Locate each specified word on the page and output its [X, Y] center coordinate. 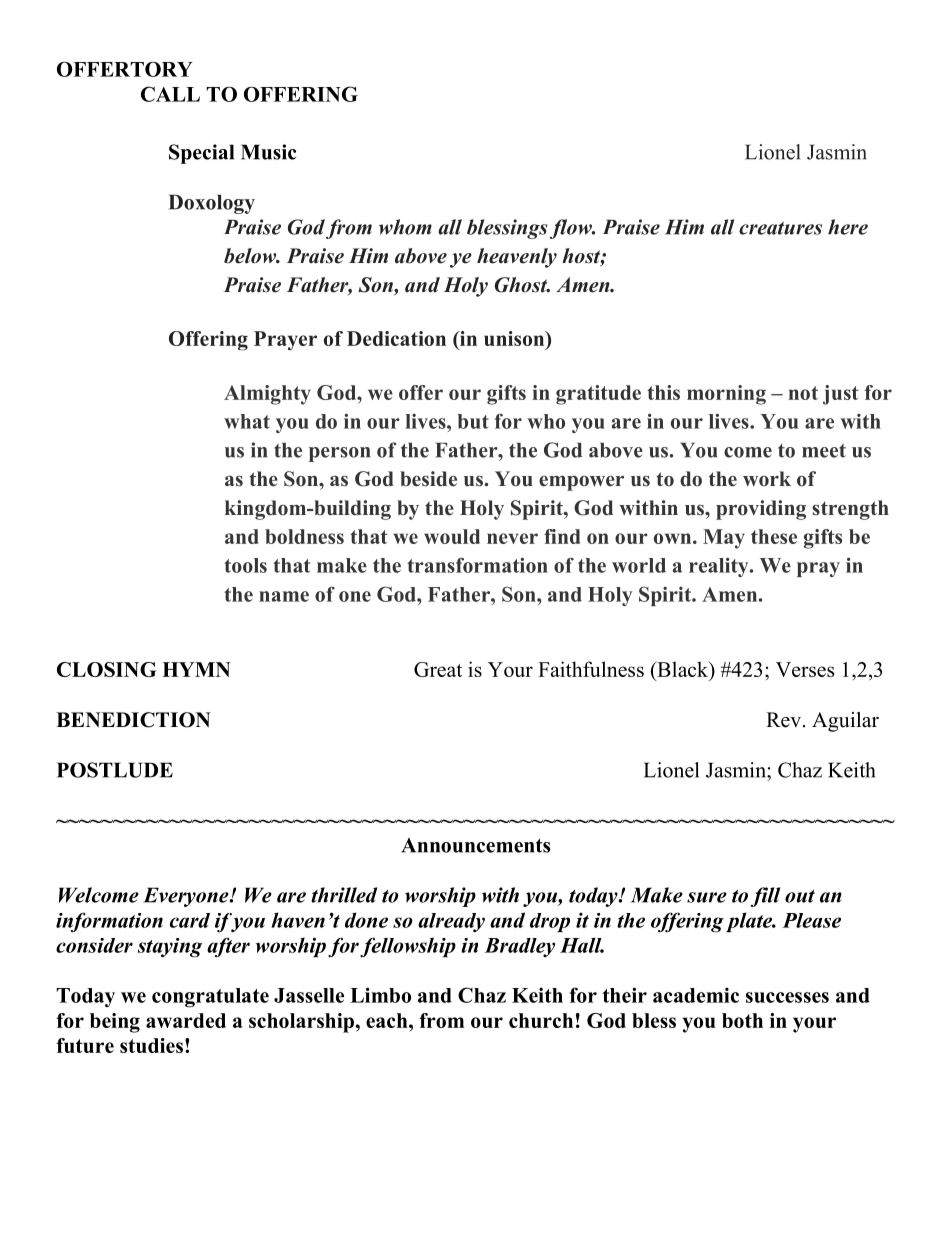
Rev [783, 720]
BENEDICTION [133, 720]
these [774, 536]
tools [245, 565]
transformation [477, 565]
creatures [780, 228]
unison [515, 340]
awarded [186, 1020]
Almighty [267, 395]
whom [405, 227]
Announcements [475, 845]
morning [726, 395]
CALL [170, 94]
